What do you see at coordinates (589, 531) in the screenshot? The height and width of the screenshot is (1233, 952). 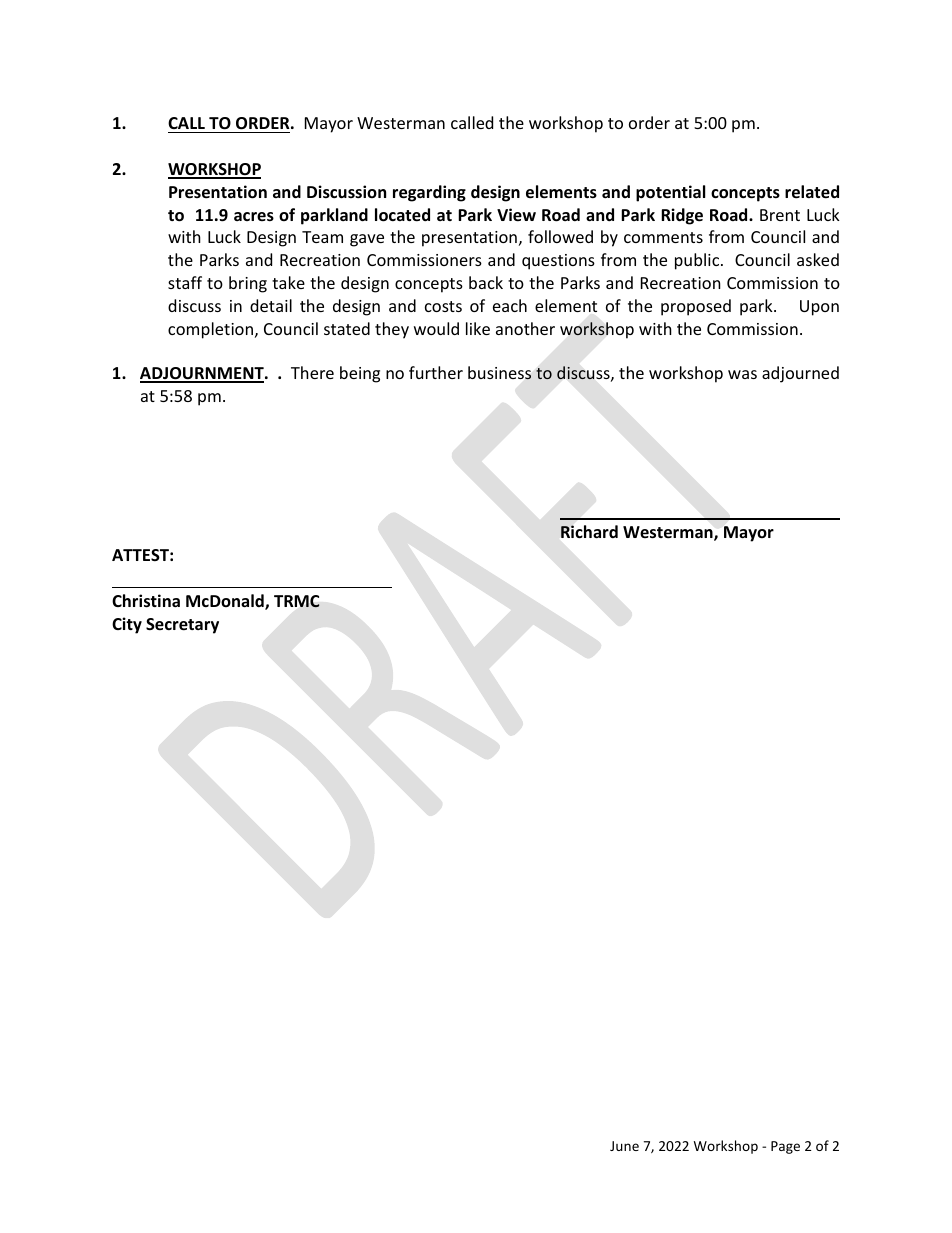 I see `Richard` at bounding box center [589, 531].
